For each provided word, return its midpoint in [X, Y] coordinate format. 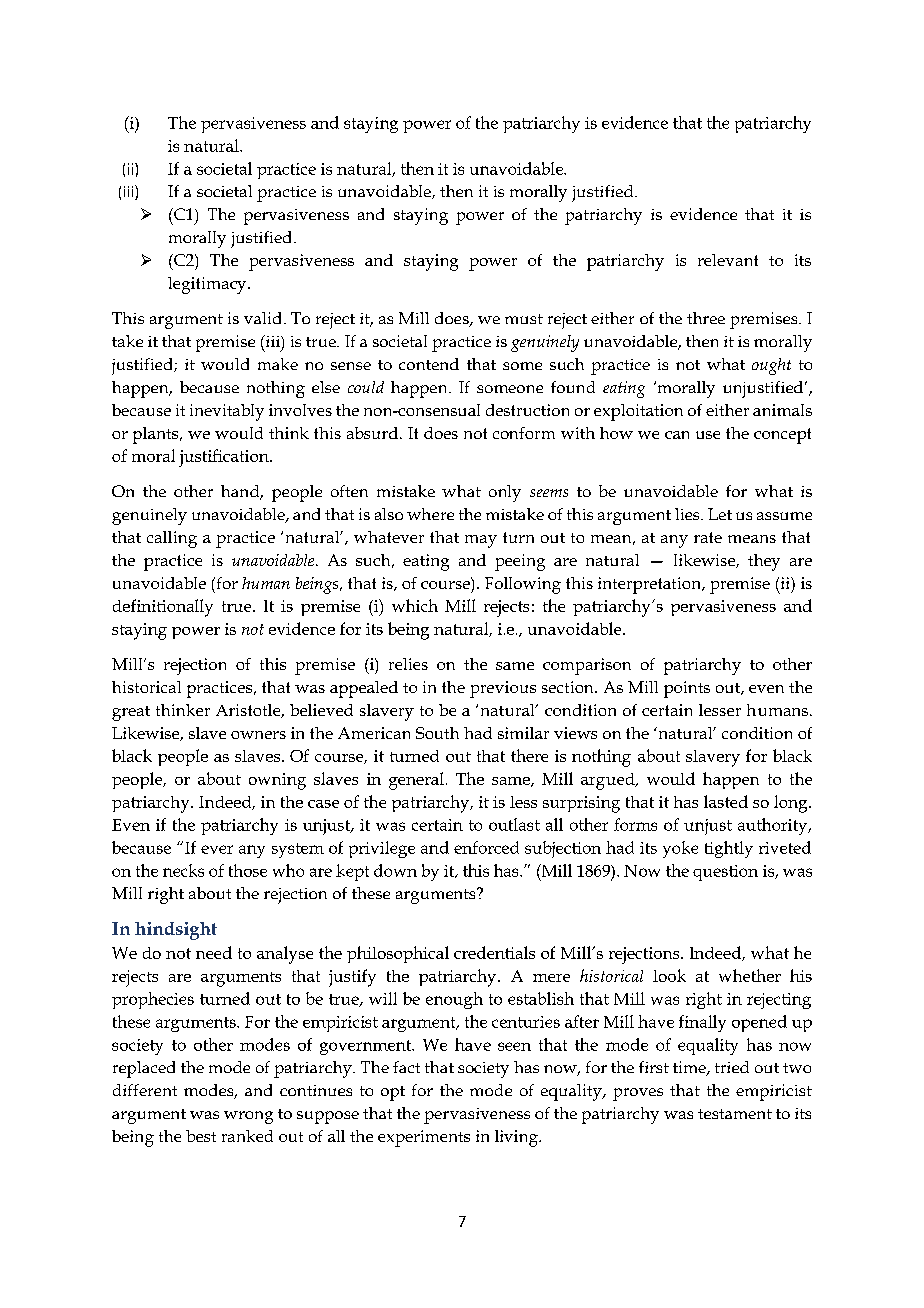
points [687, 689]
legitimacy [208, 285]
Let [720, 514]
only [505, 493]
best [201, 1136]
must [524, 319]
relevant [728, 260]
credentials [494, 952]
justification [225, 458]
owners [258, 735]
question [725, 873]
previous [503, 689]
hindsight [176, 931]
